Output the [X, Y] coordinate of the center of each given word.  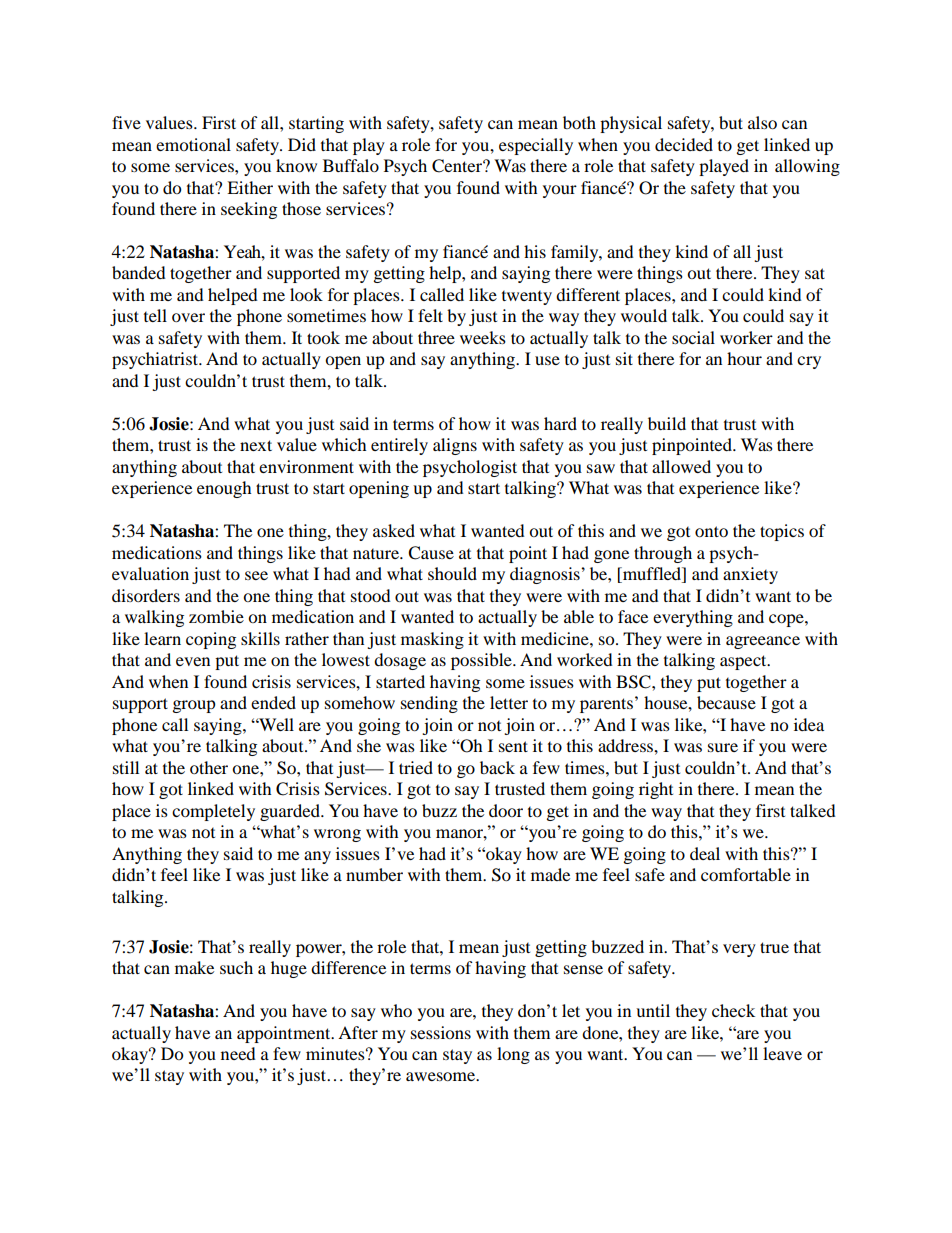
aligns [455, 446]
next [256, 445]
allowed [681, 466]
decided [684, 144]
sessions [441, 1032]
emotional [193, 144]
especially [536, 146]
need [238, 1053]
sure [723, 747]
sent [513, 746]
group [194, 706]
